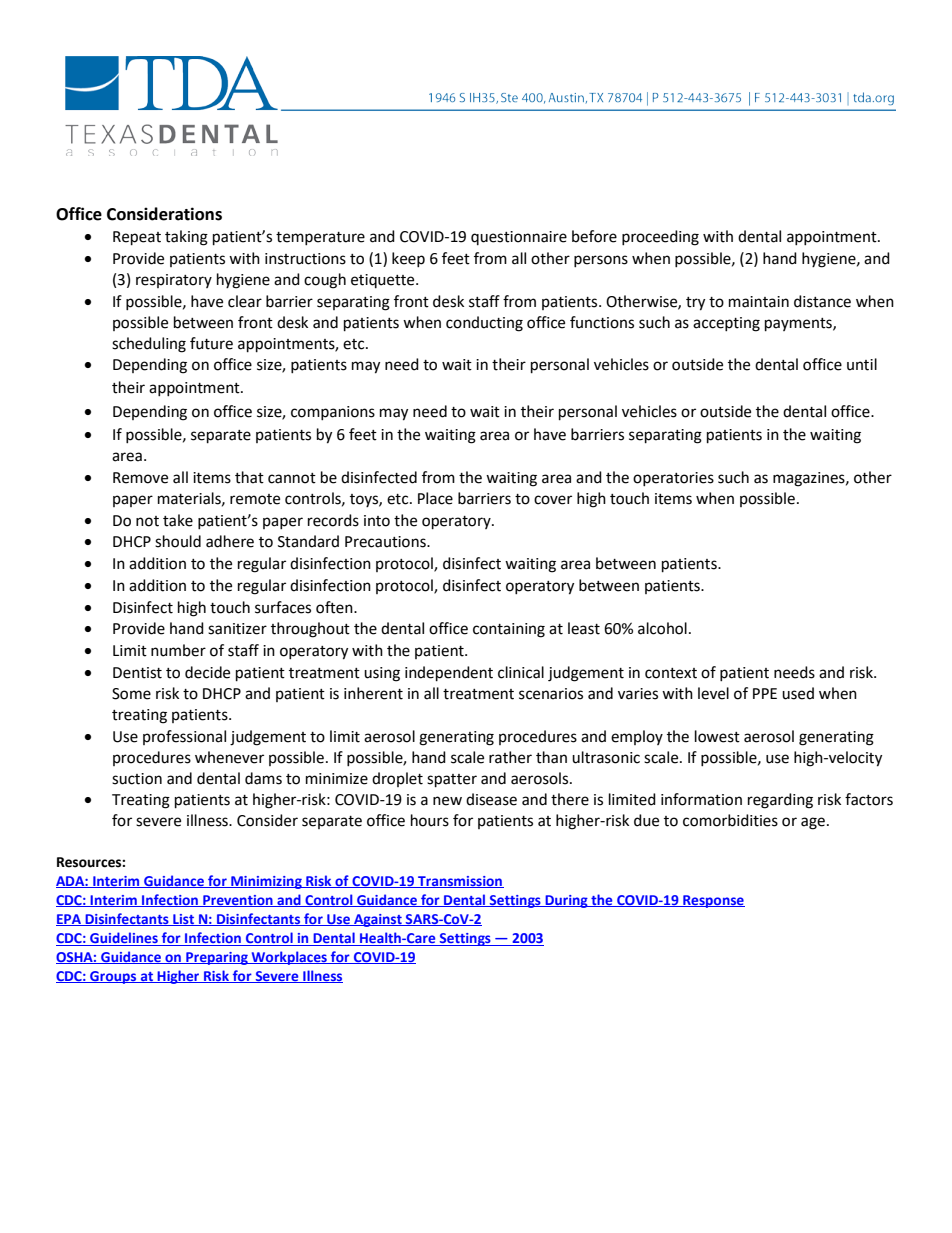  Describe the element at coordinates (713, 901) in the screenshot. I see `Response` at that location.
